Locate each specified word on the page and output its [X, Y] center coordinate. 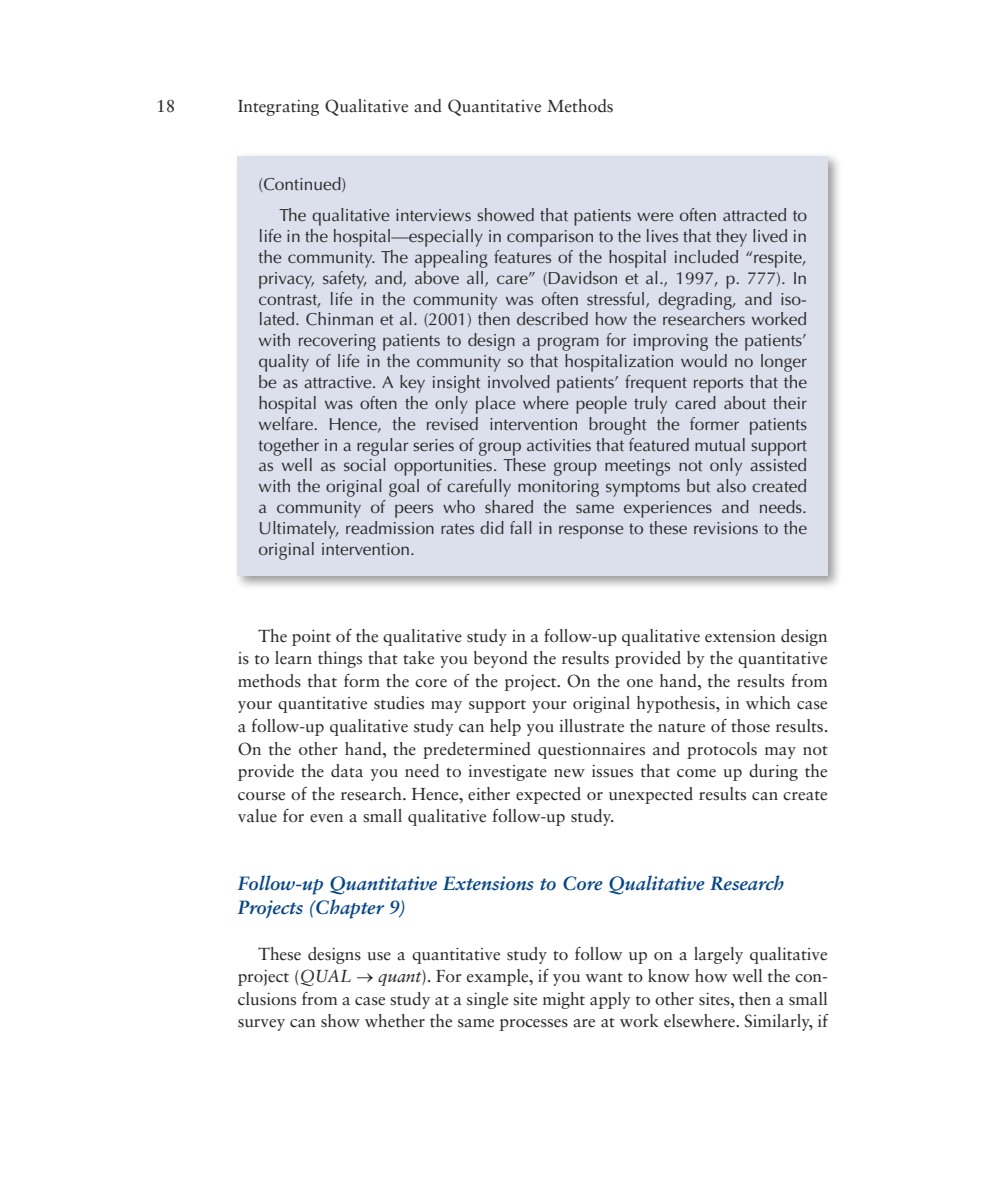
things [340, 659]
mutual [720, 444]
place [495, 405]
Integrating [278, 108]
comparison [550, 238]
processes [534, 1025]
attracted [754, 214]
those [750, 726]
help [505, 727]
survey [261, 1025]
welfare [286, 423]
